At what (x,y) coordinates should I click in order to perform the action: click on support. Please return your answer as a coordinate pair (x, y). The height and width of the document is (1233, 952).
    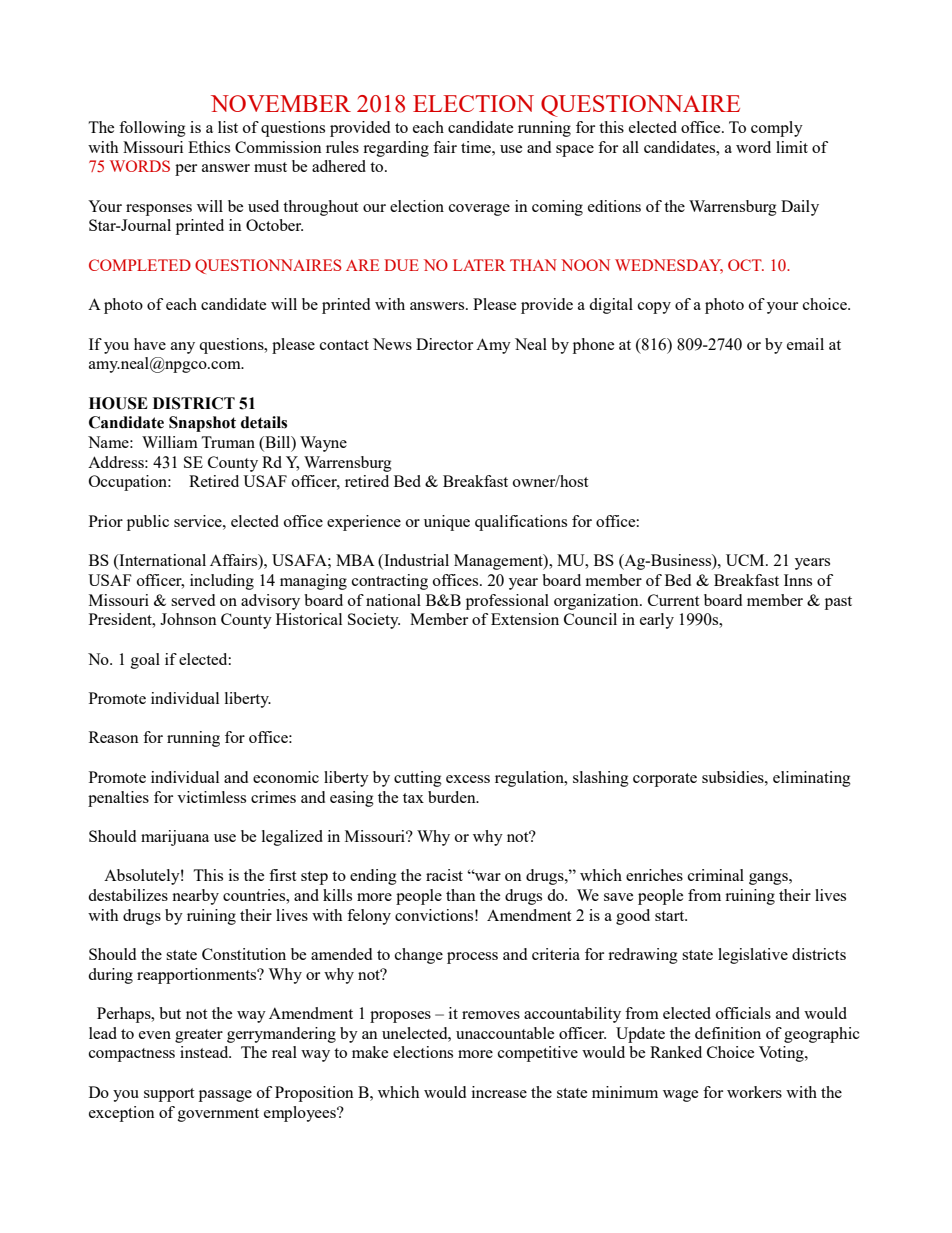
    Looking at the image, I should click on (169, 1095).
